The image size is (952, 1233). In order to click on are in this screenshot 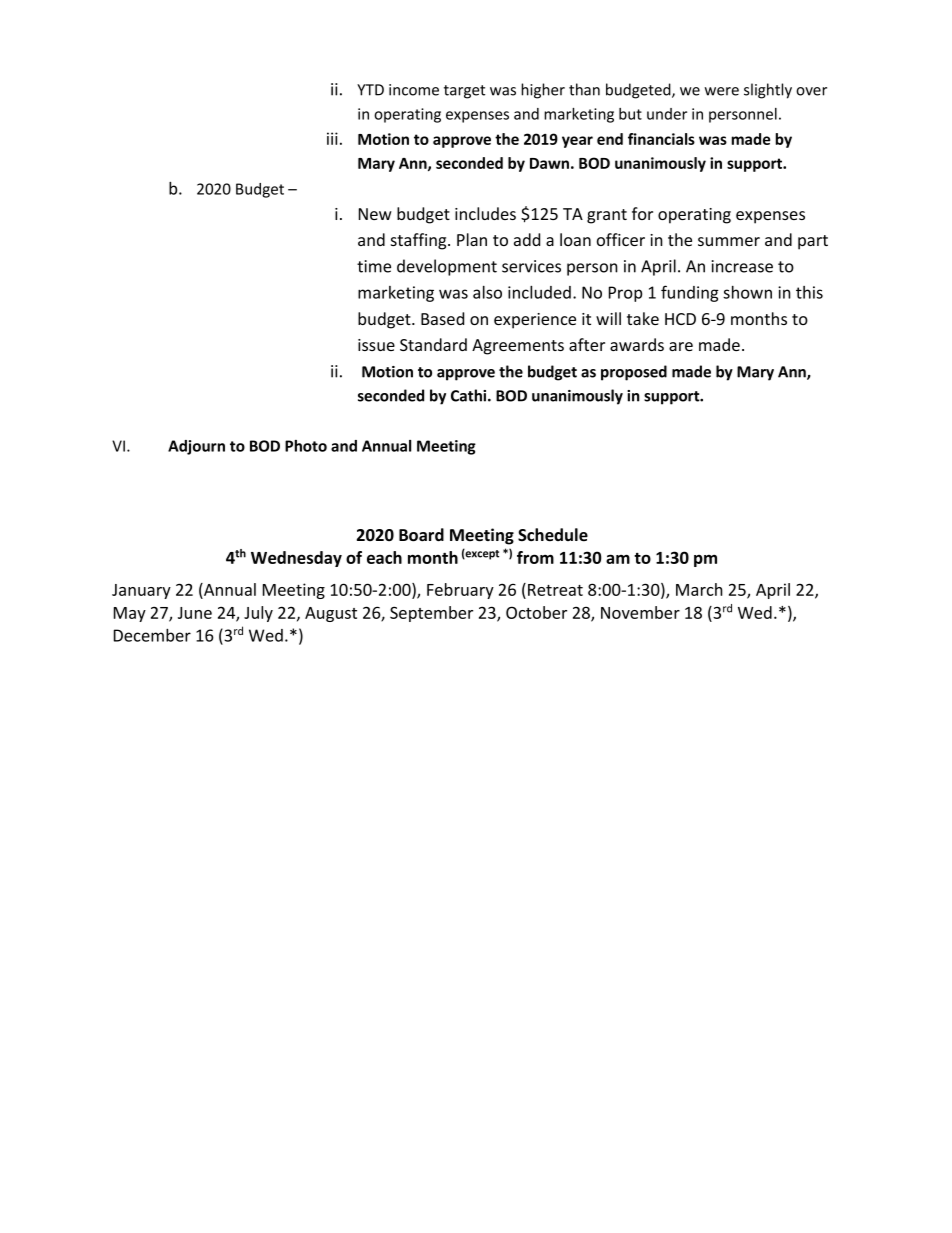, I will do `click(681, 346)`.
